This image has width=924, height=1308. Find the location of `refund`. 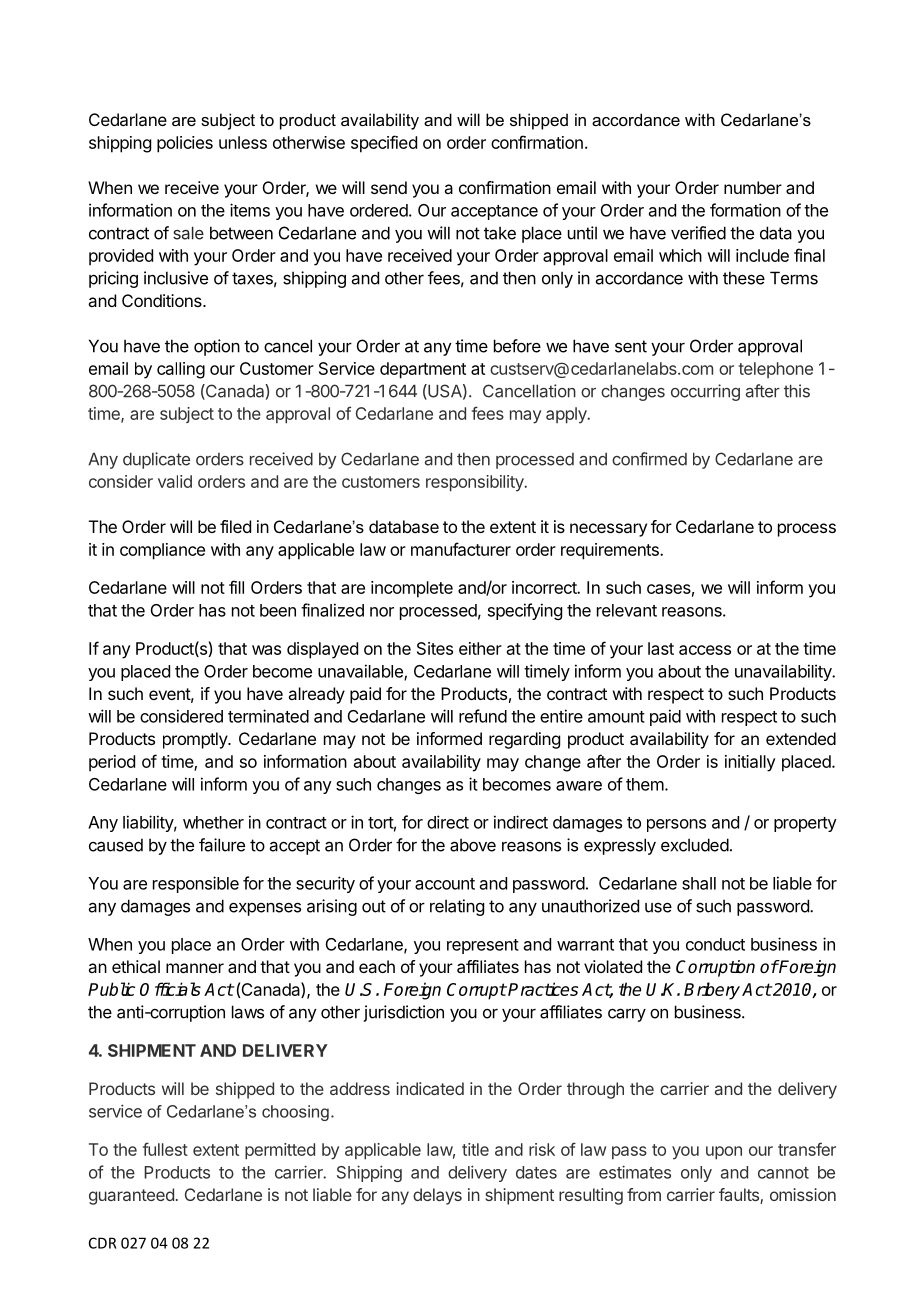

refund is located at coordinates (483, 716).
